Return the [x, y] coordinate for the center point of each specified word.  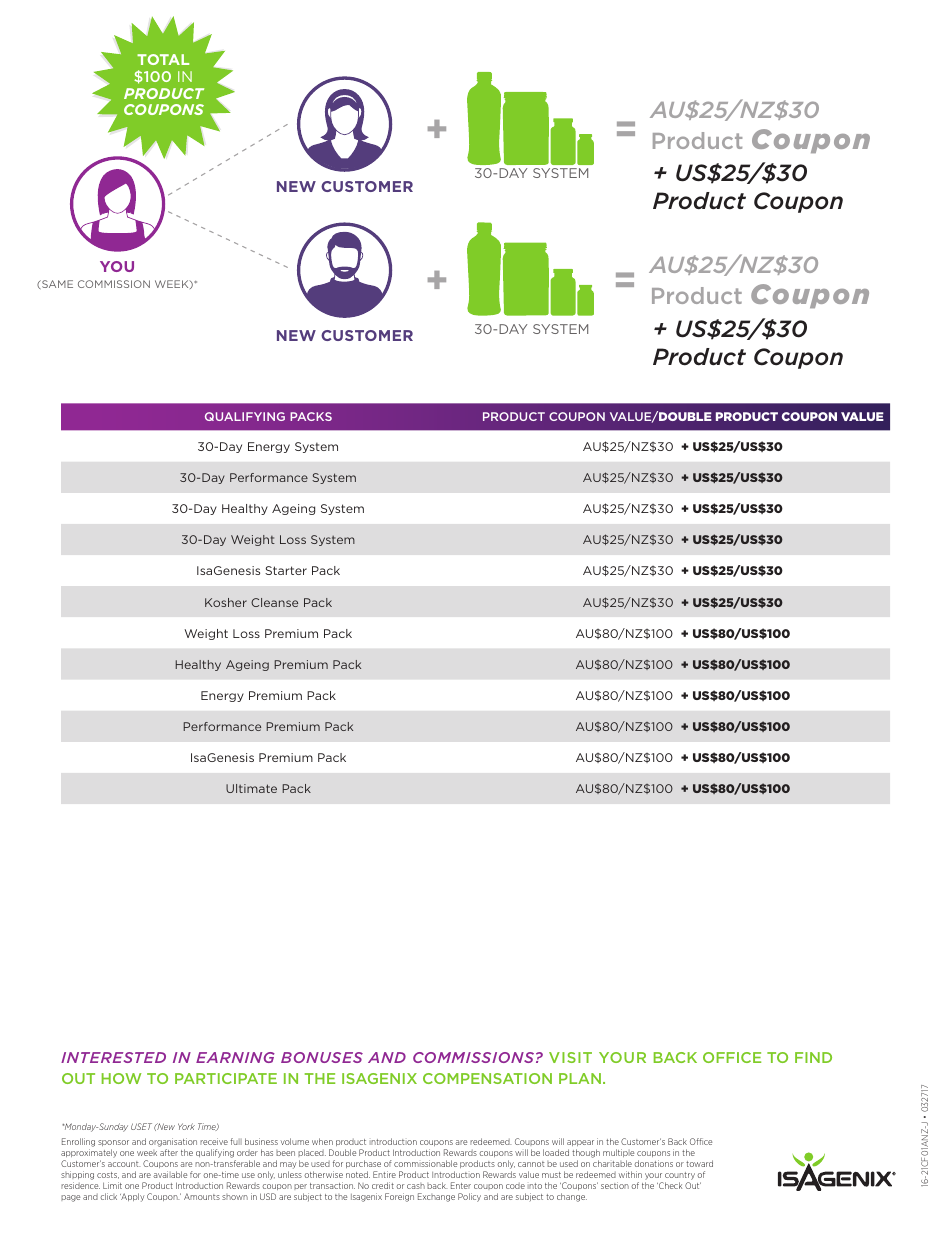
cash [416, 1186]
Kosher [226, 602]
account [124, 1164]
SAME [56, 284]
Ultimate [251, 788]
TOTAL [163, 59]
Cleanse [274, 602]
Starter [286, 570]
